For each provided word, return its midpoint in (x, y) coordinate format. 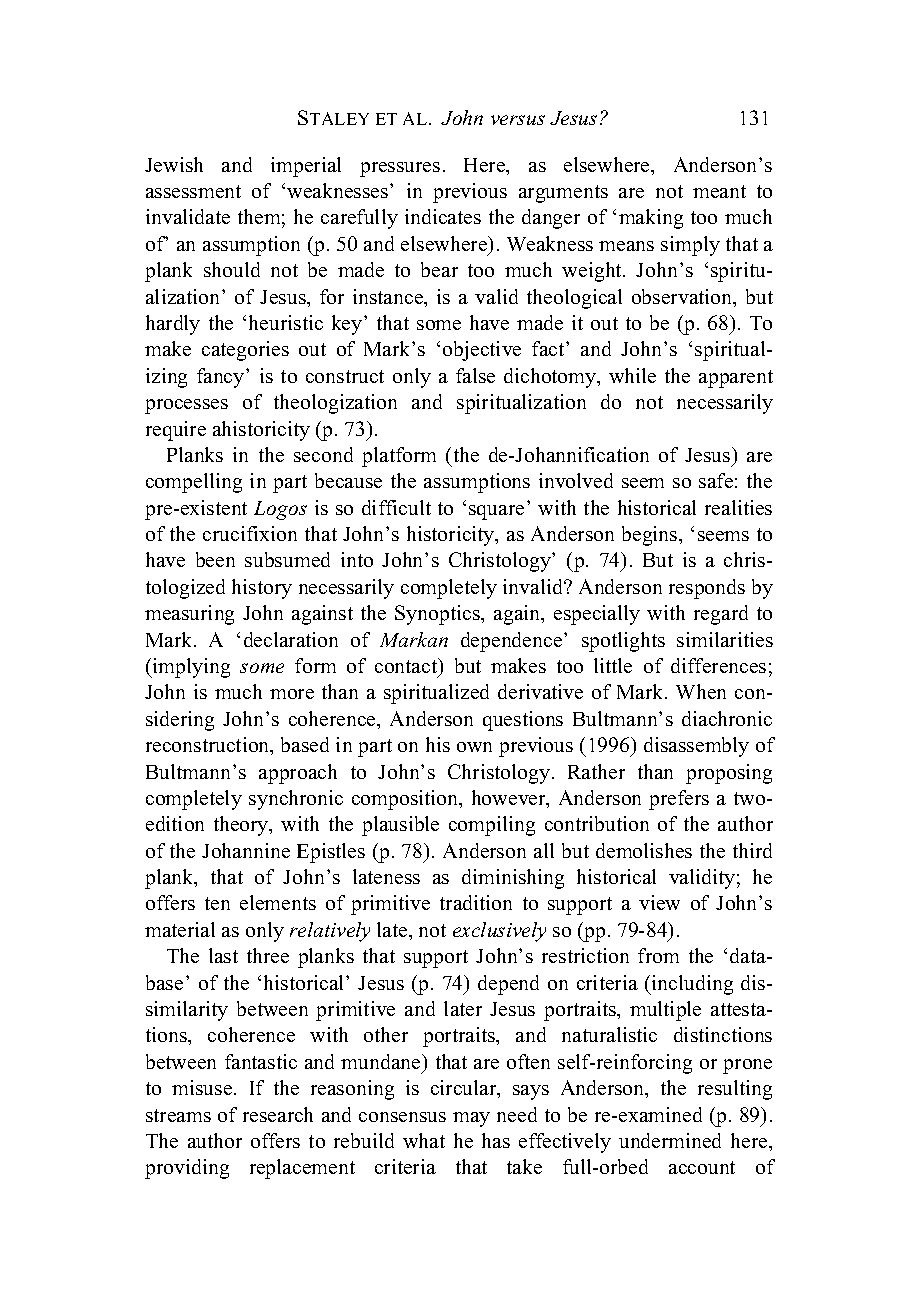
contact (407, 667)
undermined (670, 1140)
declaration (291, 639)
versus (518, 120)
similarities (725, 639)
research (278, 1114)
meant (719, 191)
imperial (306, 167)
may (471, 1119)
